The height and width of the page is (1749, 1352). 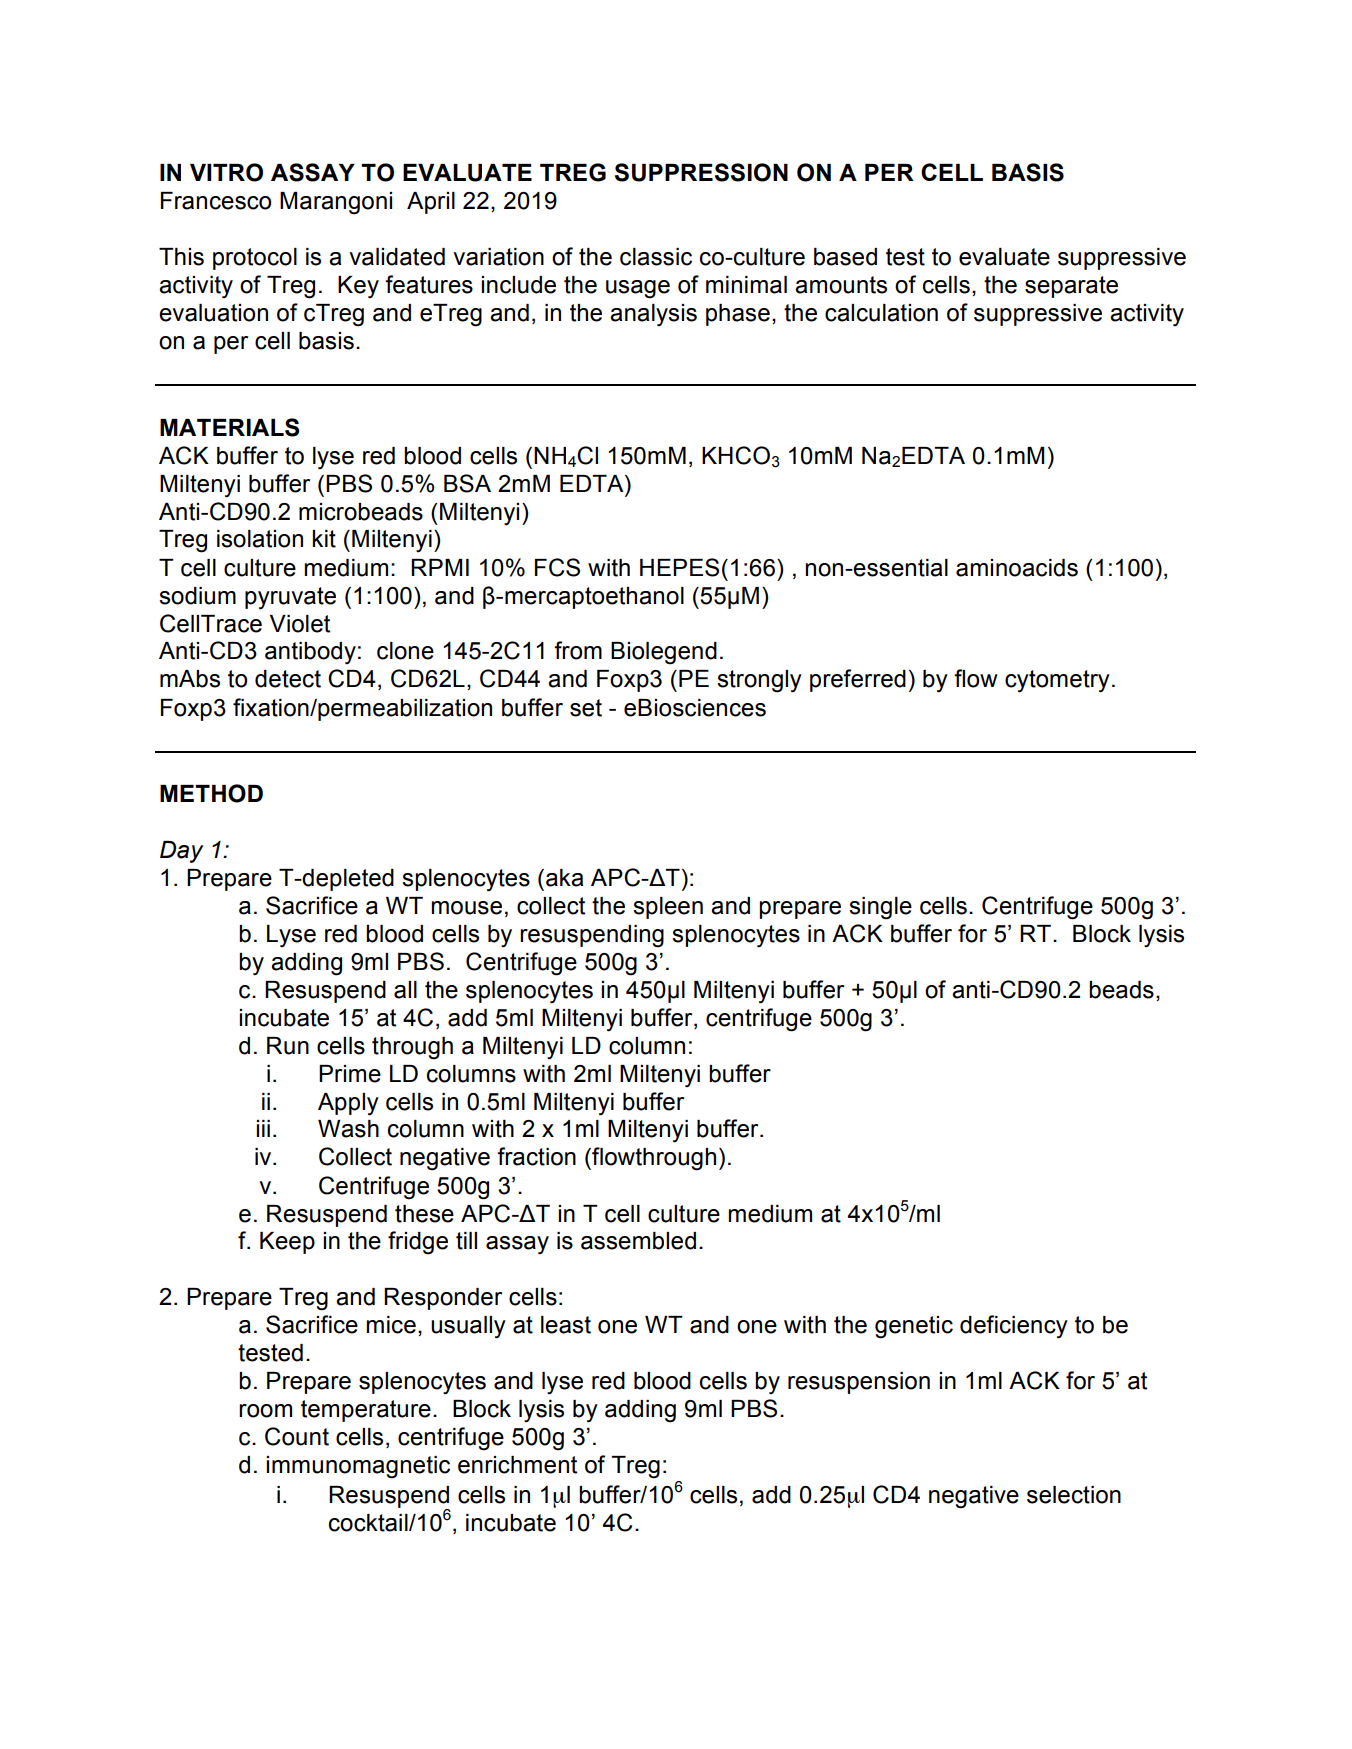 What do you see at coordinates (211, 793) in the page?
I see `METHOD` at bounding box center [211, 793].
